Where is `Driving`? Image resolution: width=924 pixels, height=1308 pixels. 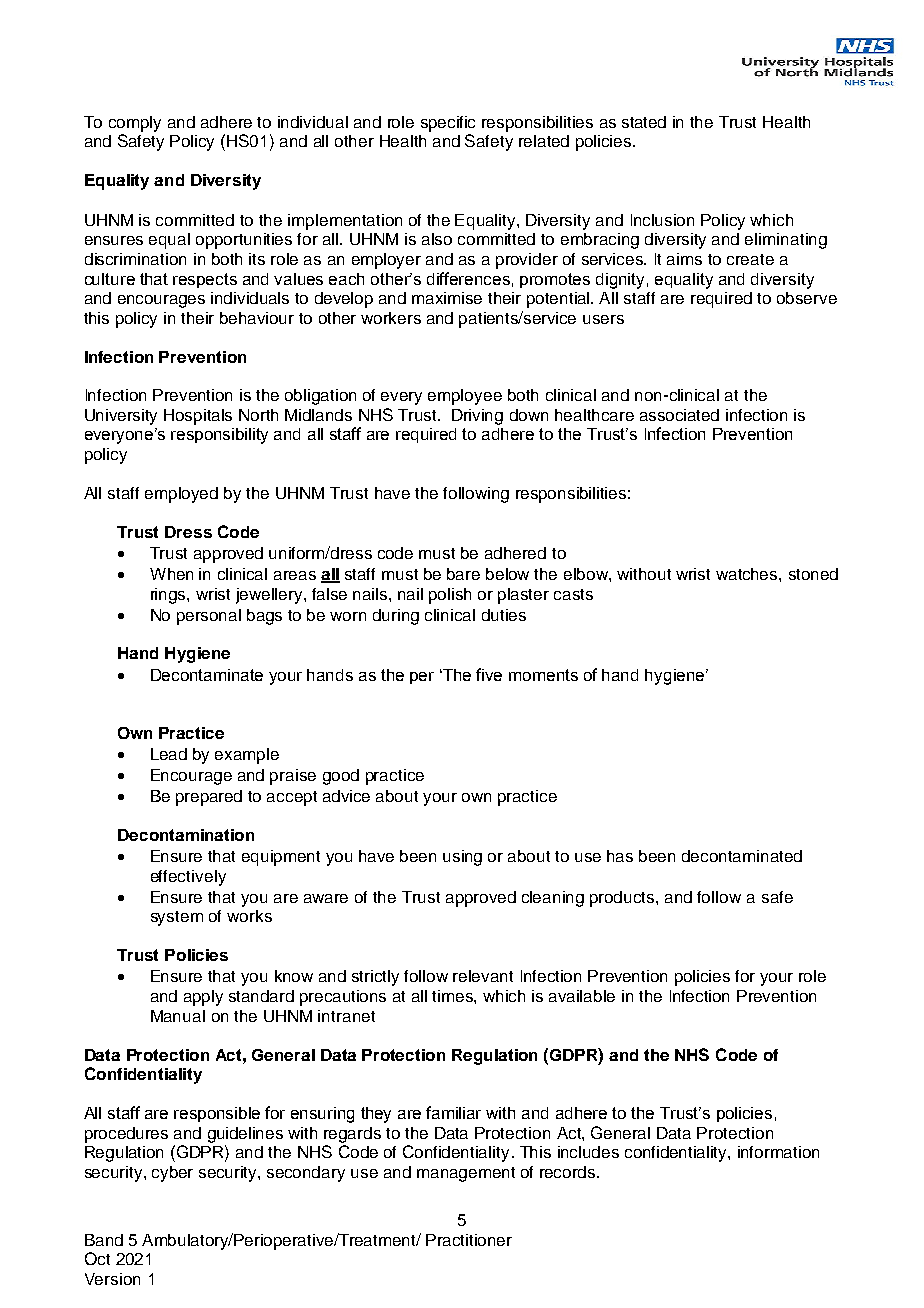
Driving is located at coordinates (477, 417).
